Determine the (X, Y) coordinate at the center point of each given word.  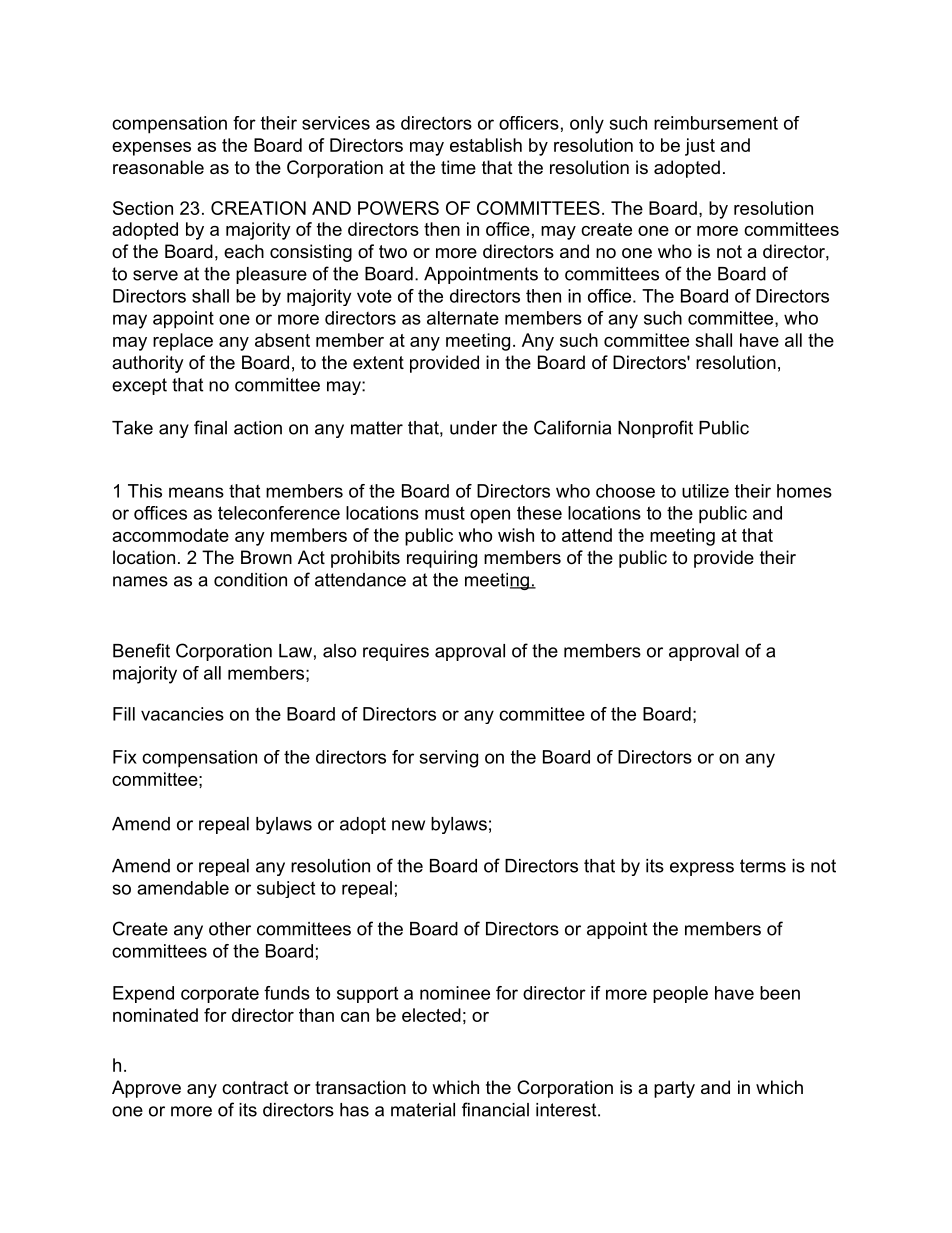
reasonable (158, 167)
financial (495, 1109)
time (458, 167)
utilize (705, 491)
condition (250, 580)
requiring (442, 559)
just (700, 147)
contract (255, 1088)
